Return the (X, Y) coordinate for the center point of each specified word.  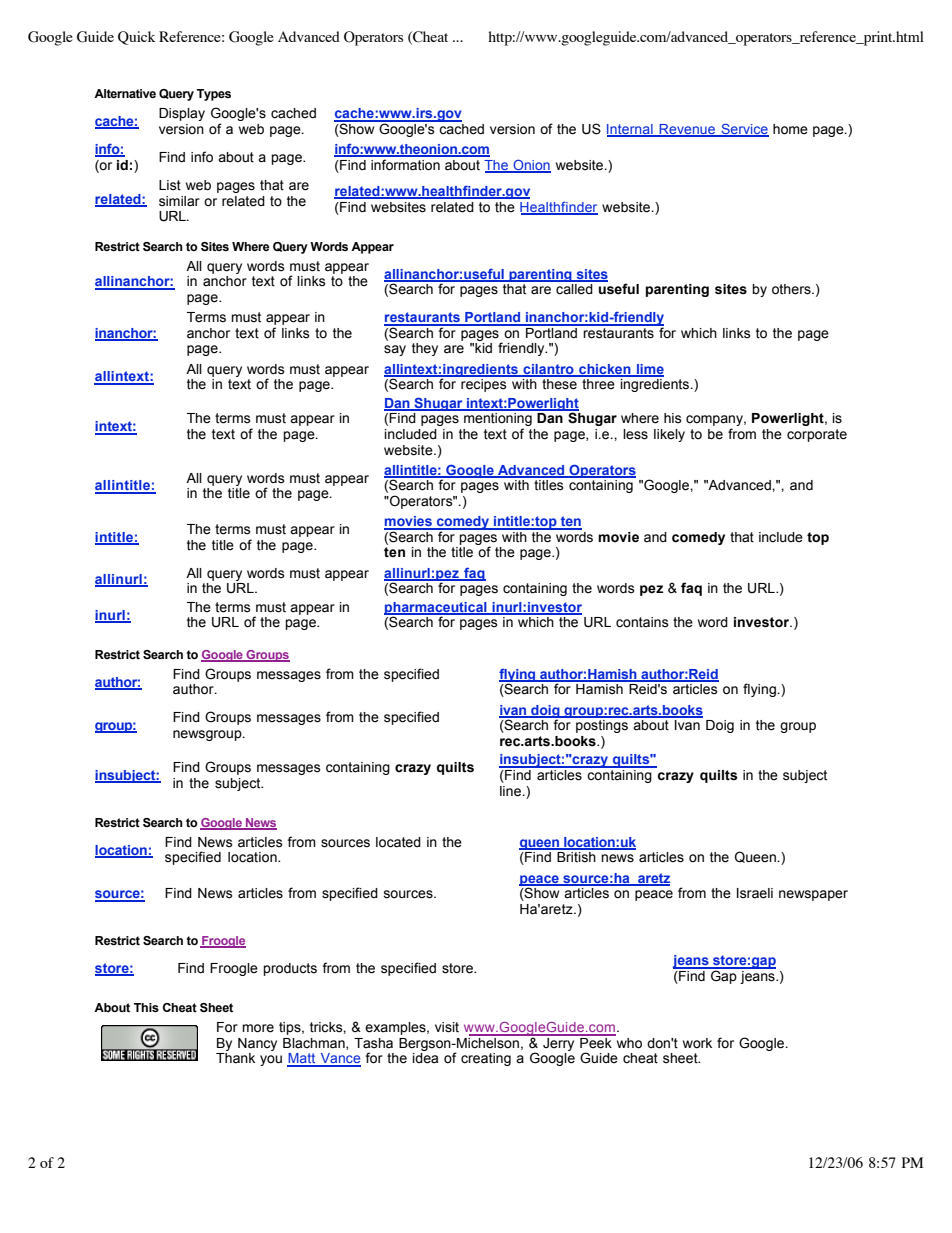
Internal (631, 130)
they (425, 349)
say (395, 350)
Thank (235, 1058)
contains (642, 622)
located (398, 842)
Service (744, 130)
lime (649, 370)
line (511, 791)
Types (214, 95)
